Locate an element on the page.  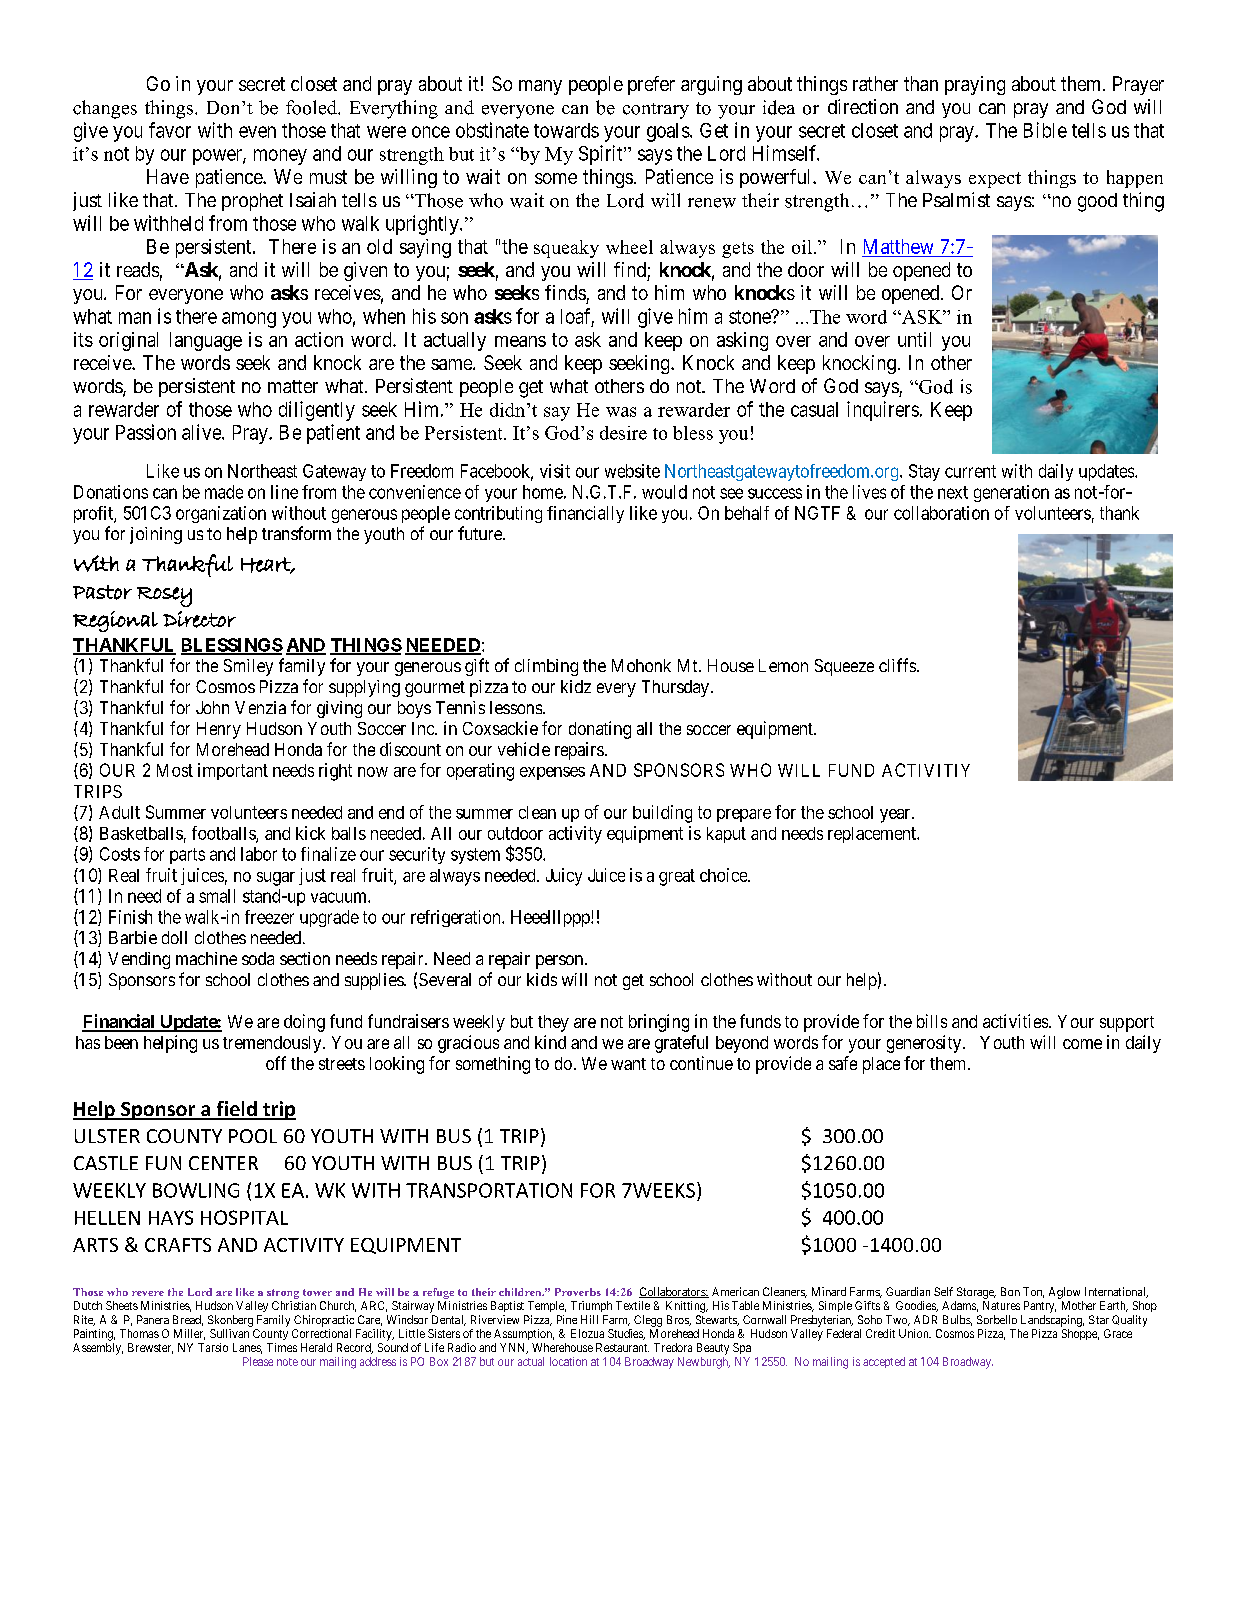
climbing is located at coordinates (546, 667).
